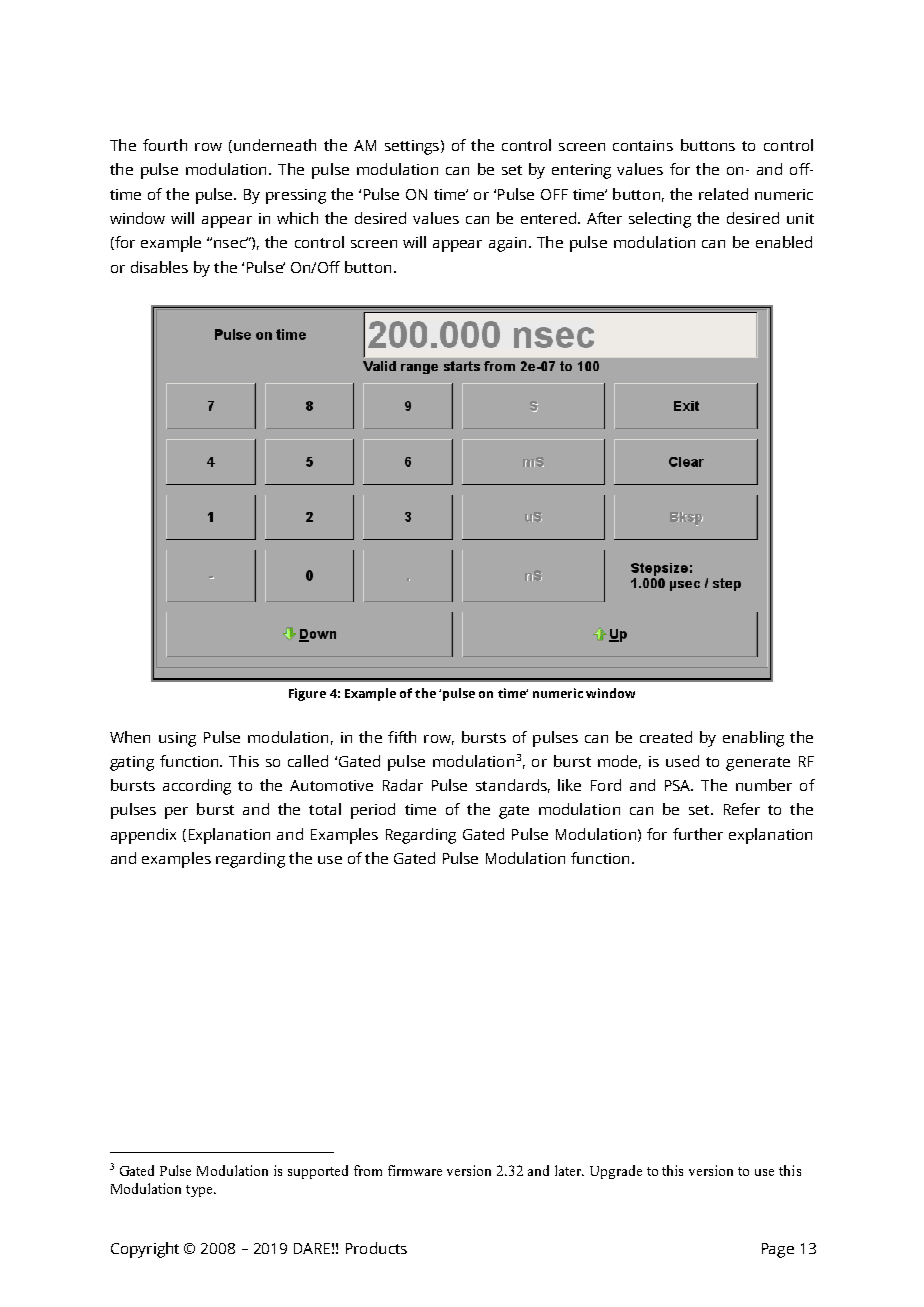 This screenshot has height=1307, width=924. What do you see at coordinates (402, 737) in the screenshot?
I see `fifth` at bounding box center [402, 737].
